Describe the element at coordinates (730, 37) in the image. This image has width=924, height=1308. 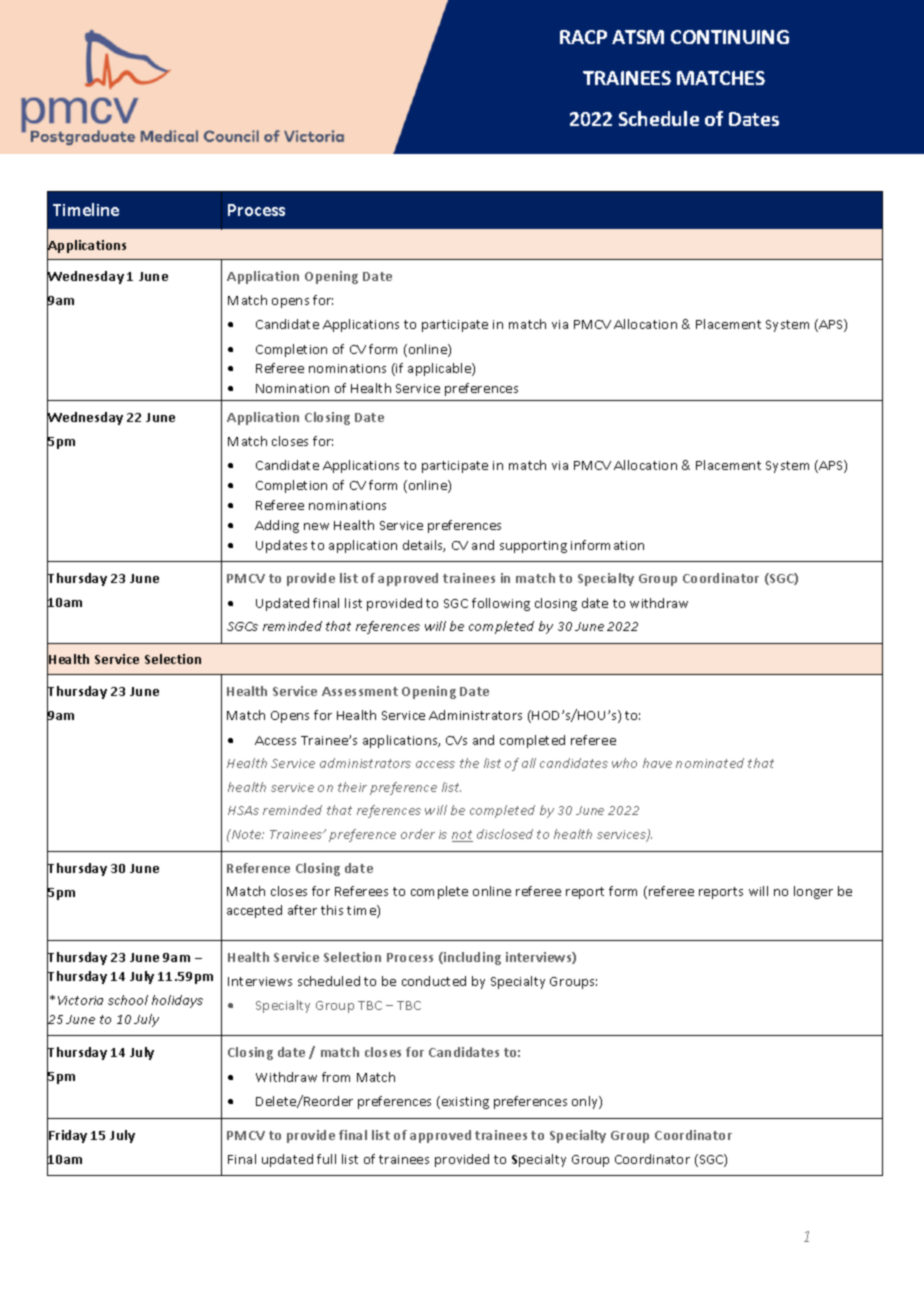
I see `CONTINUING` at that location.
